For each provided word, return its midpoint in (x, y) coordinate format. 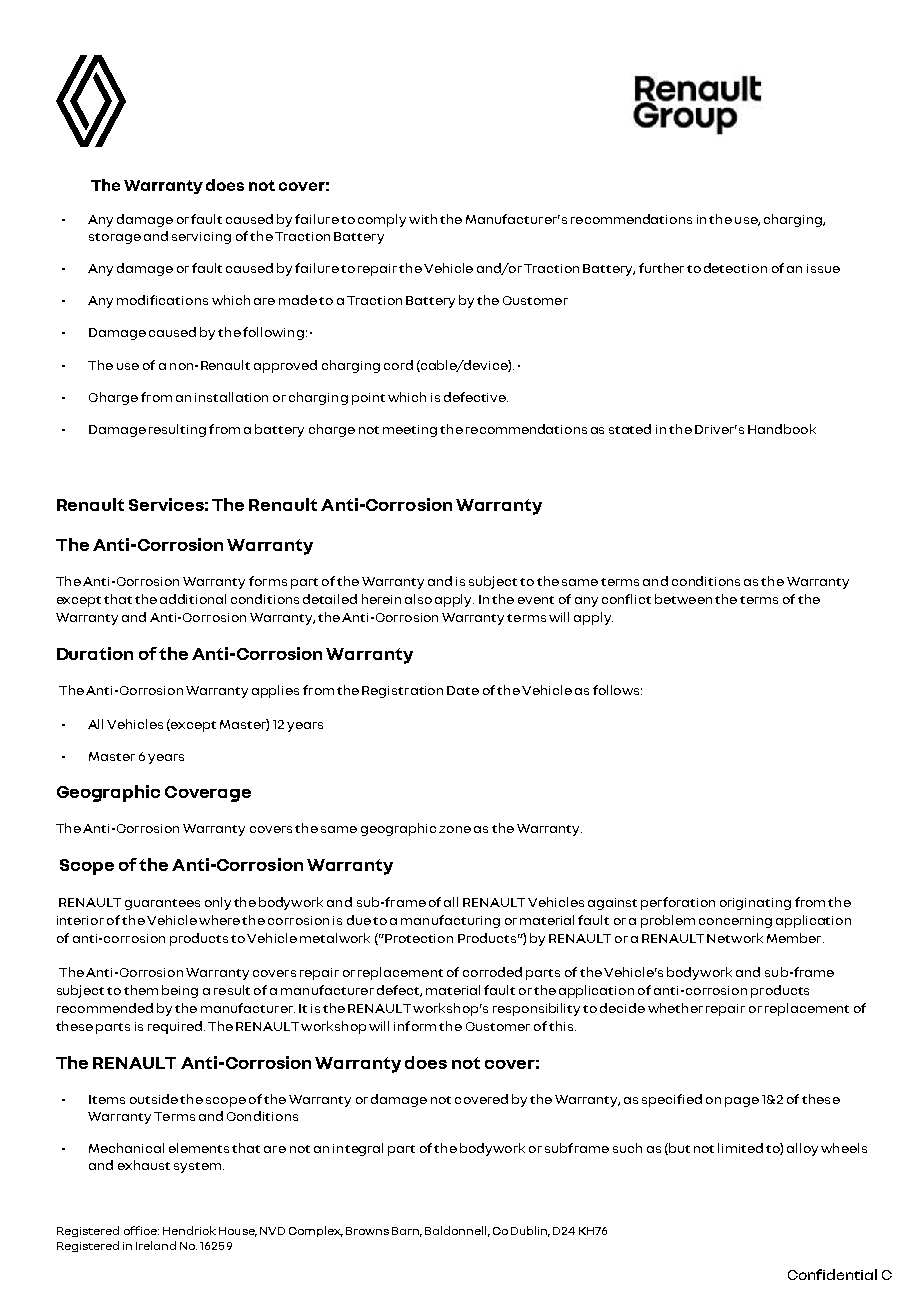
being (180, 991)
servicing (201, 238)
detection (735, 268)
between (683, 599)
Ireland (156, 1245)
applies (275, 691)
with (423, 219)
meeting (410, 431)
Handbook (782, 429)
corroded (492, 972)
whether (675, 1008)
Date (463, 690)
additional (193, 599)
